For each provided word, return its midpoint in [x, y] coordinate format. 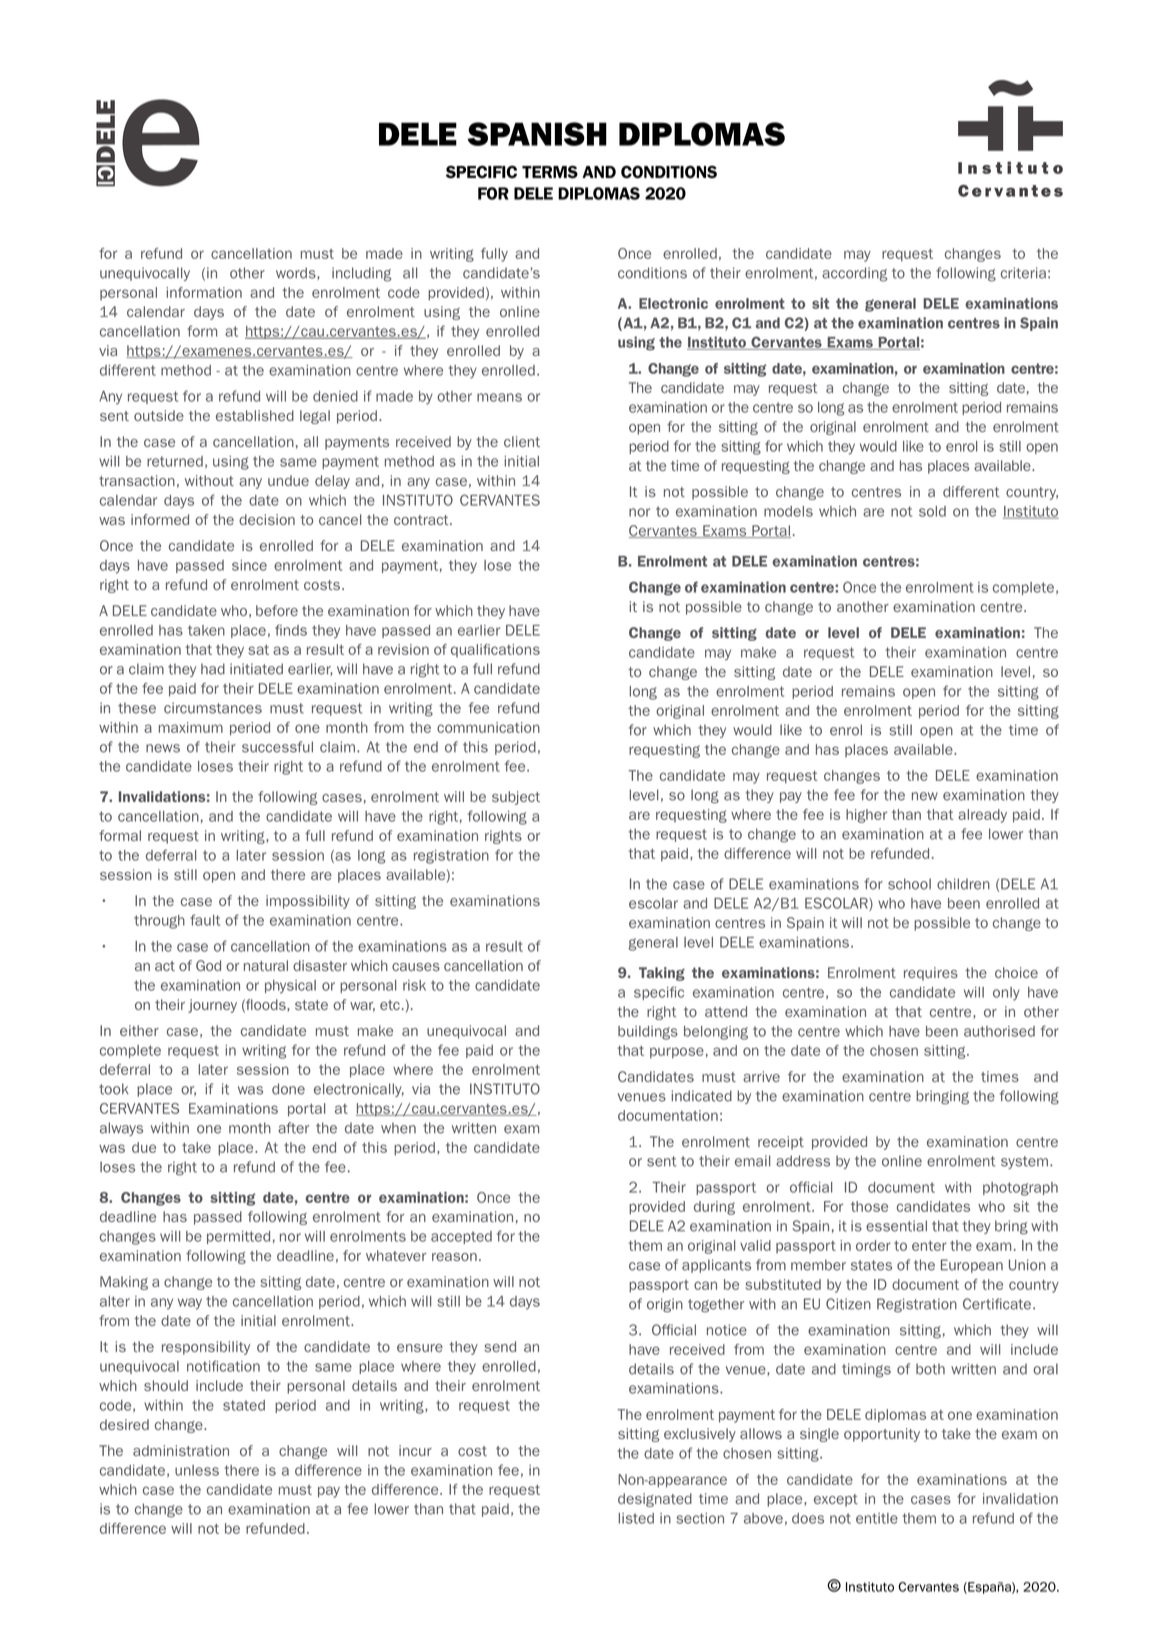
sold [932, 511]
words [297, 273]
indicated [701, 1096]
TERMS [550, 172]
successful [277, 747]
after [293, 1128]
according [854, 274]
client [522, 441]
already [982, 816]
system [1026, 1162]
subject [516, 798]
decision [267, 519]
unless [197, 1470]
